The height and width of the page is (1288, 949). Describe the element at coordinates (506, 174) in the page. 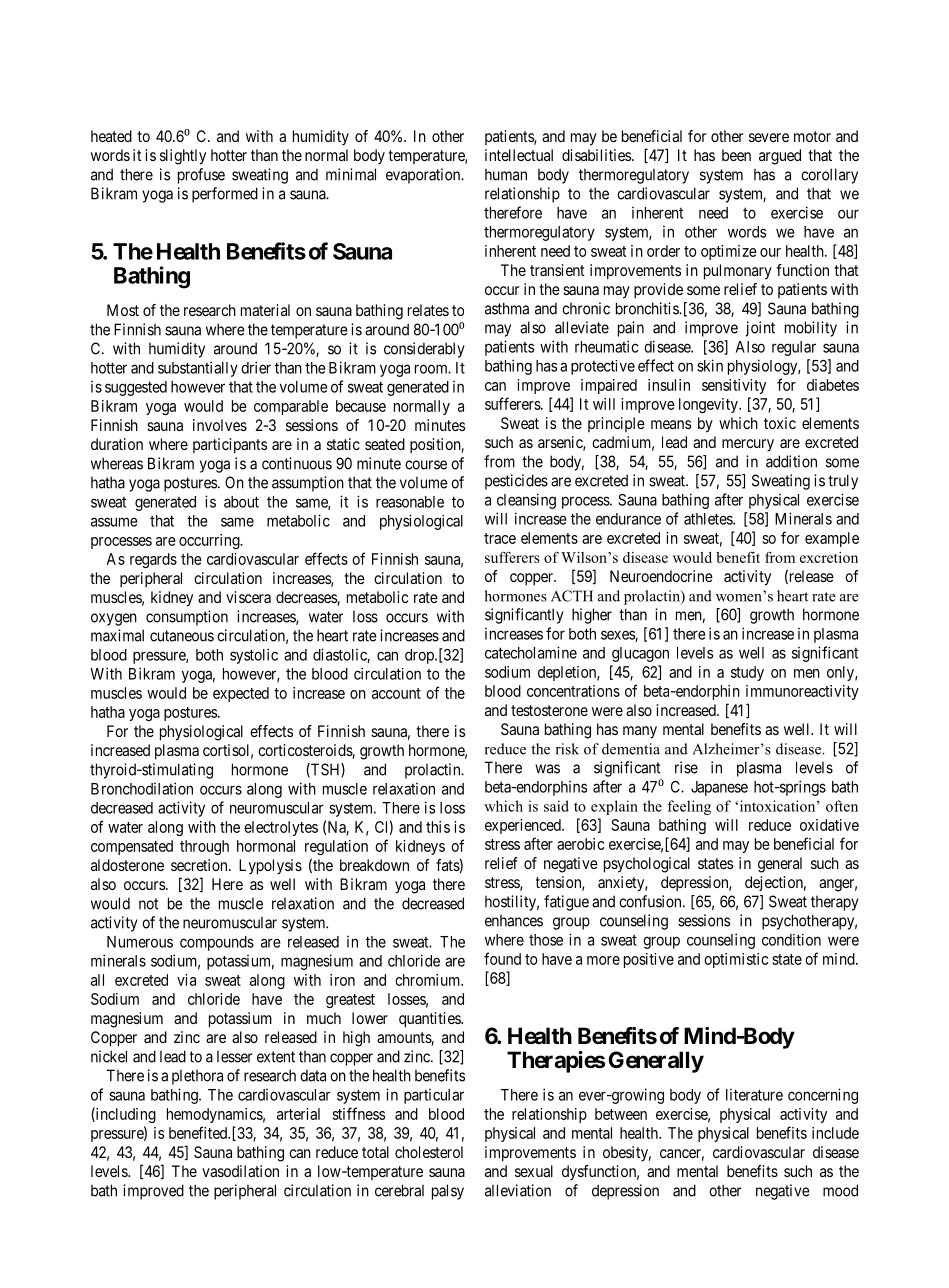

I see `human` at that location.
